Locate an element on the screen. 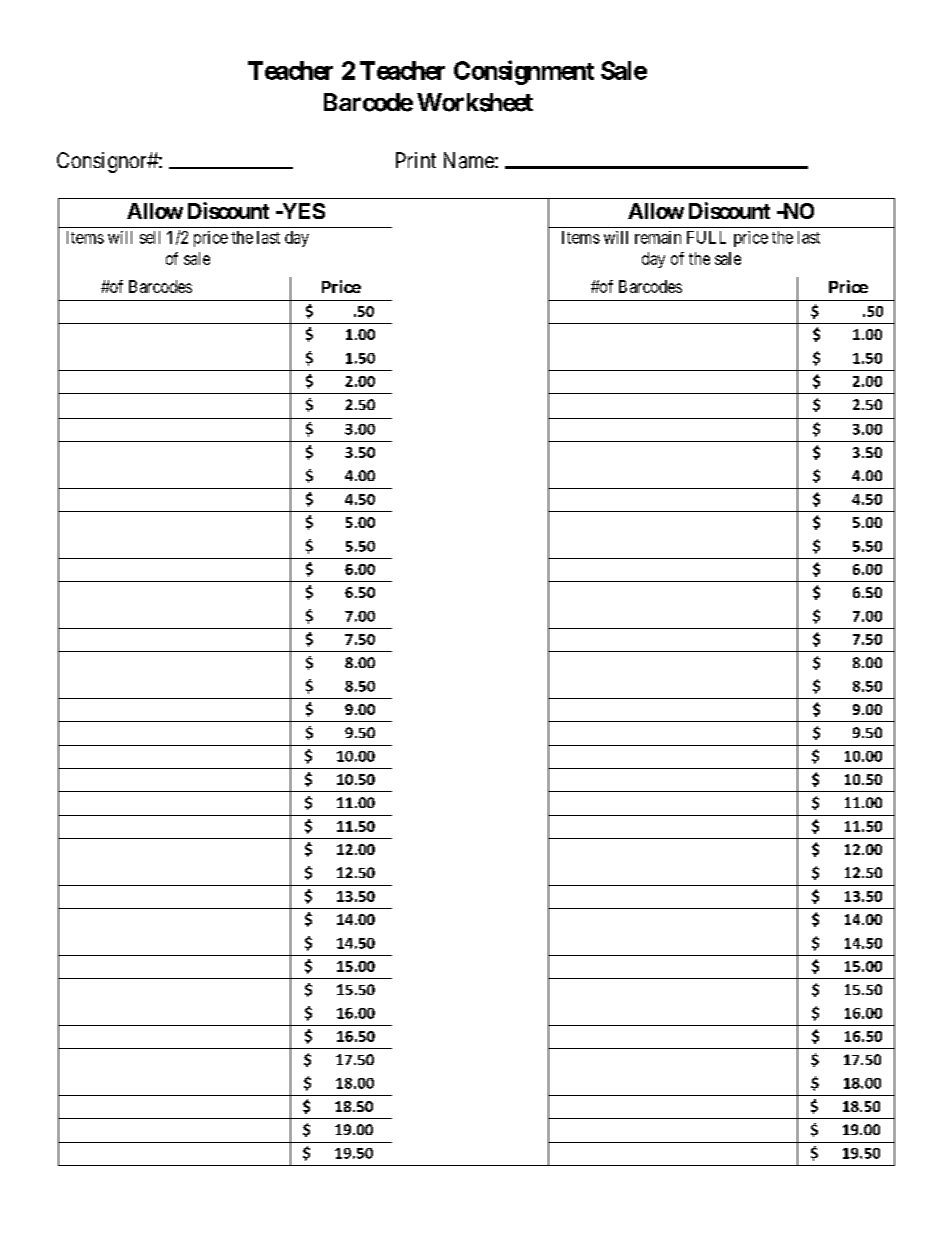 The image size is (952, 1233). Worksheet is located at coordinates (475, 102).
